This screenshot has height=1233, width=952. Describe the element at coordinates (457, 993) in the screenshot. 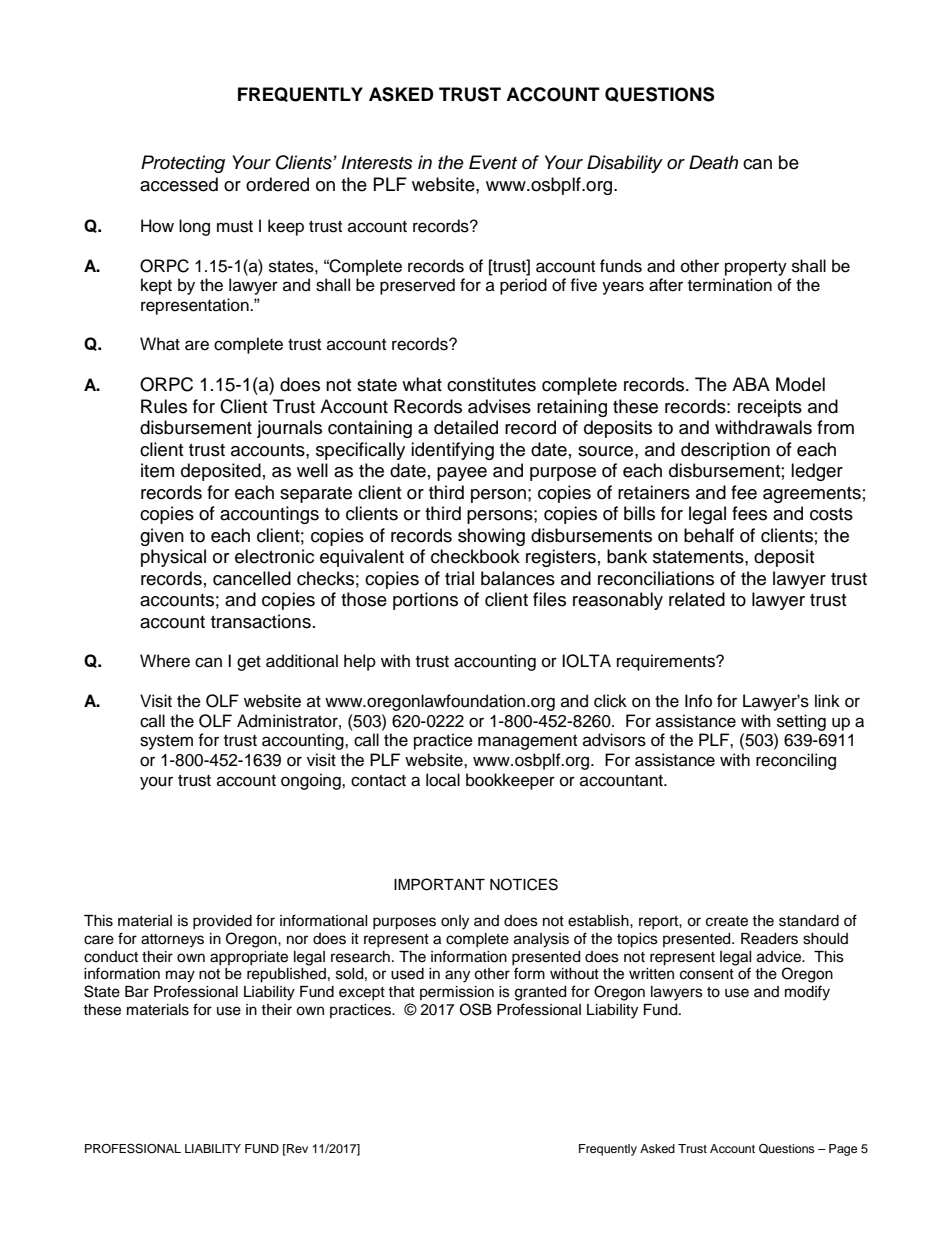

I see `permission` at that location.
